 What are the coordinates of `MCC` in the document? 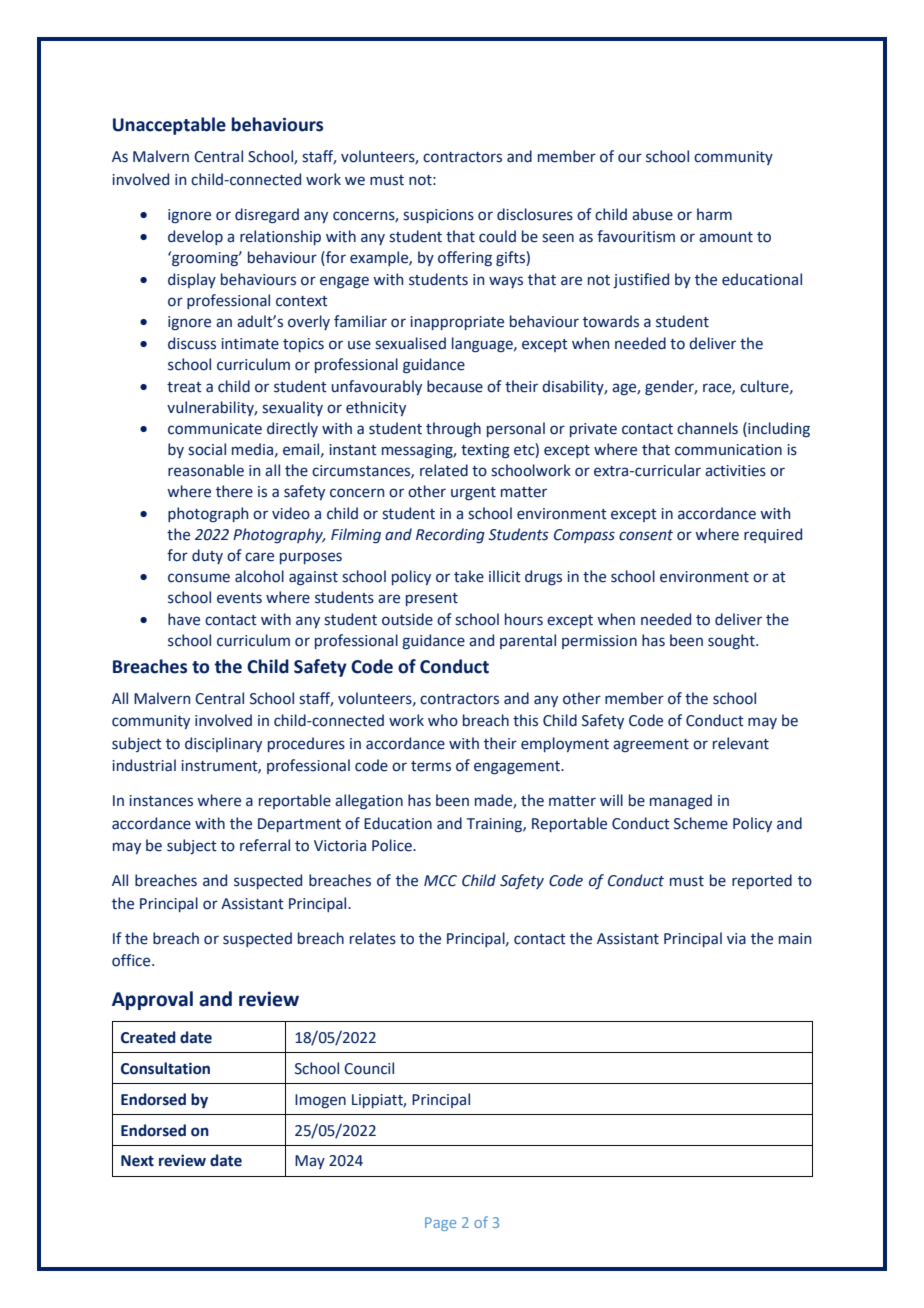 It's located at (440, 881).
